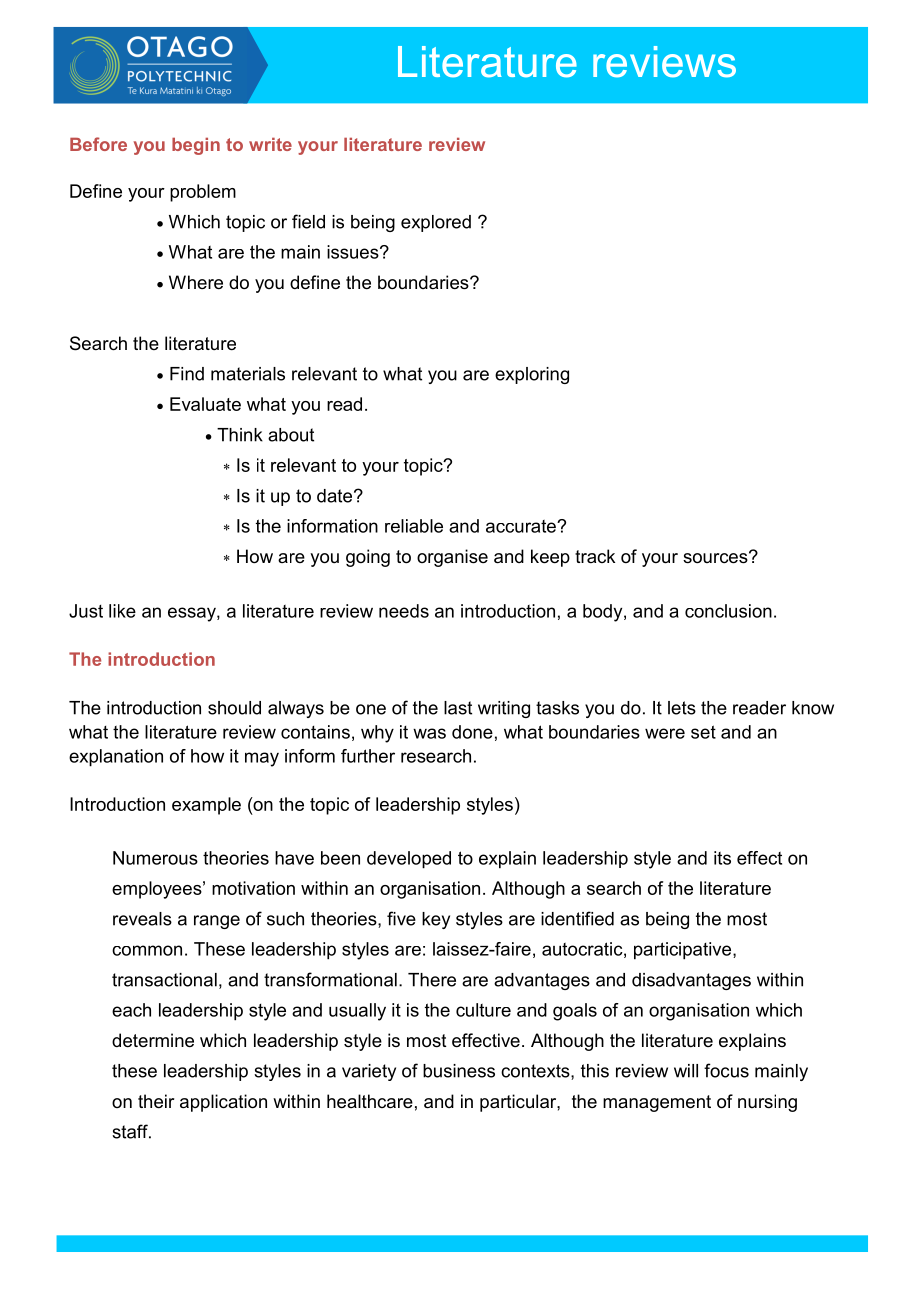  I want to click on their, so click(156, 1101).
